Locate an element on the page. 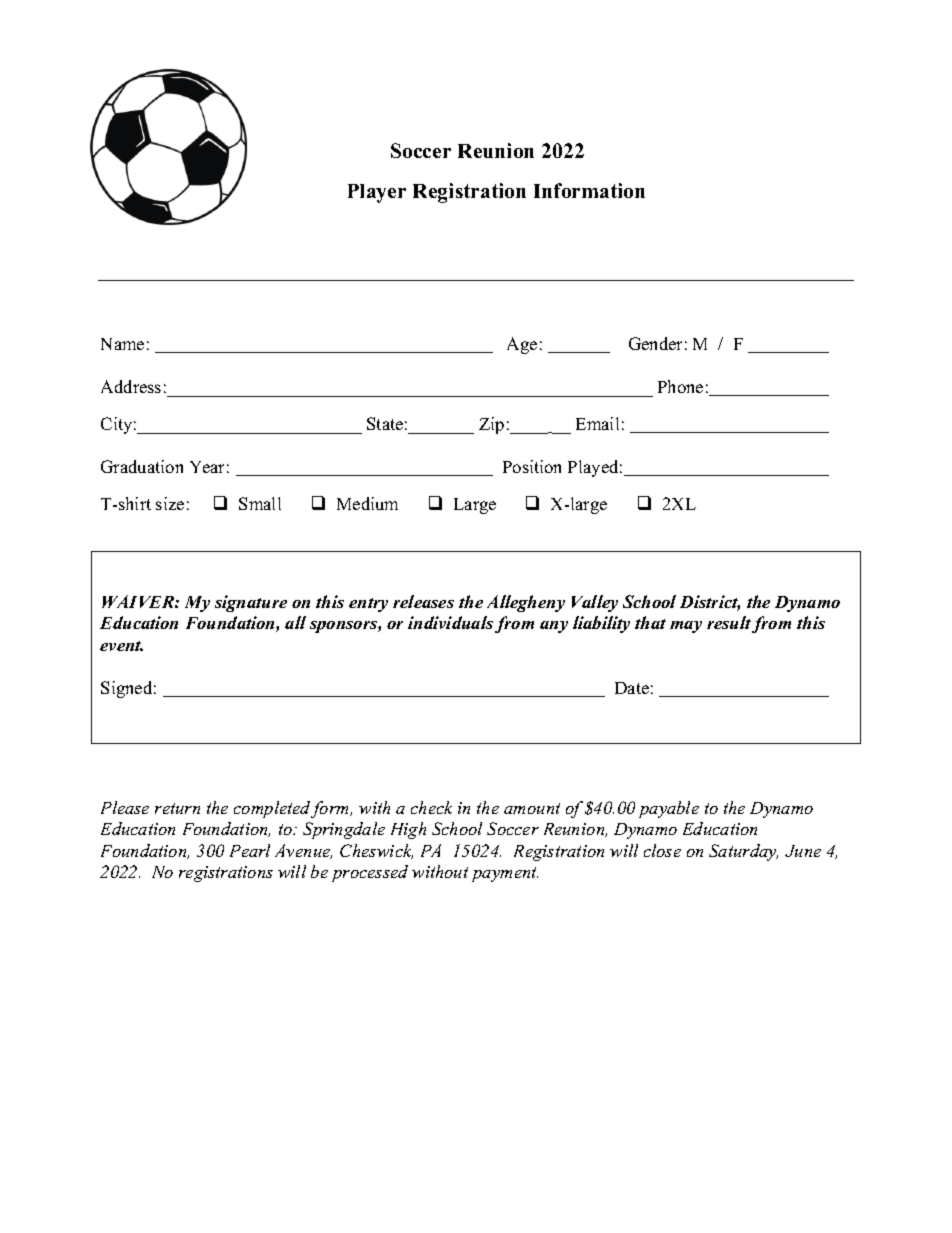  Graduation is located at coordinates (142, 466).
